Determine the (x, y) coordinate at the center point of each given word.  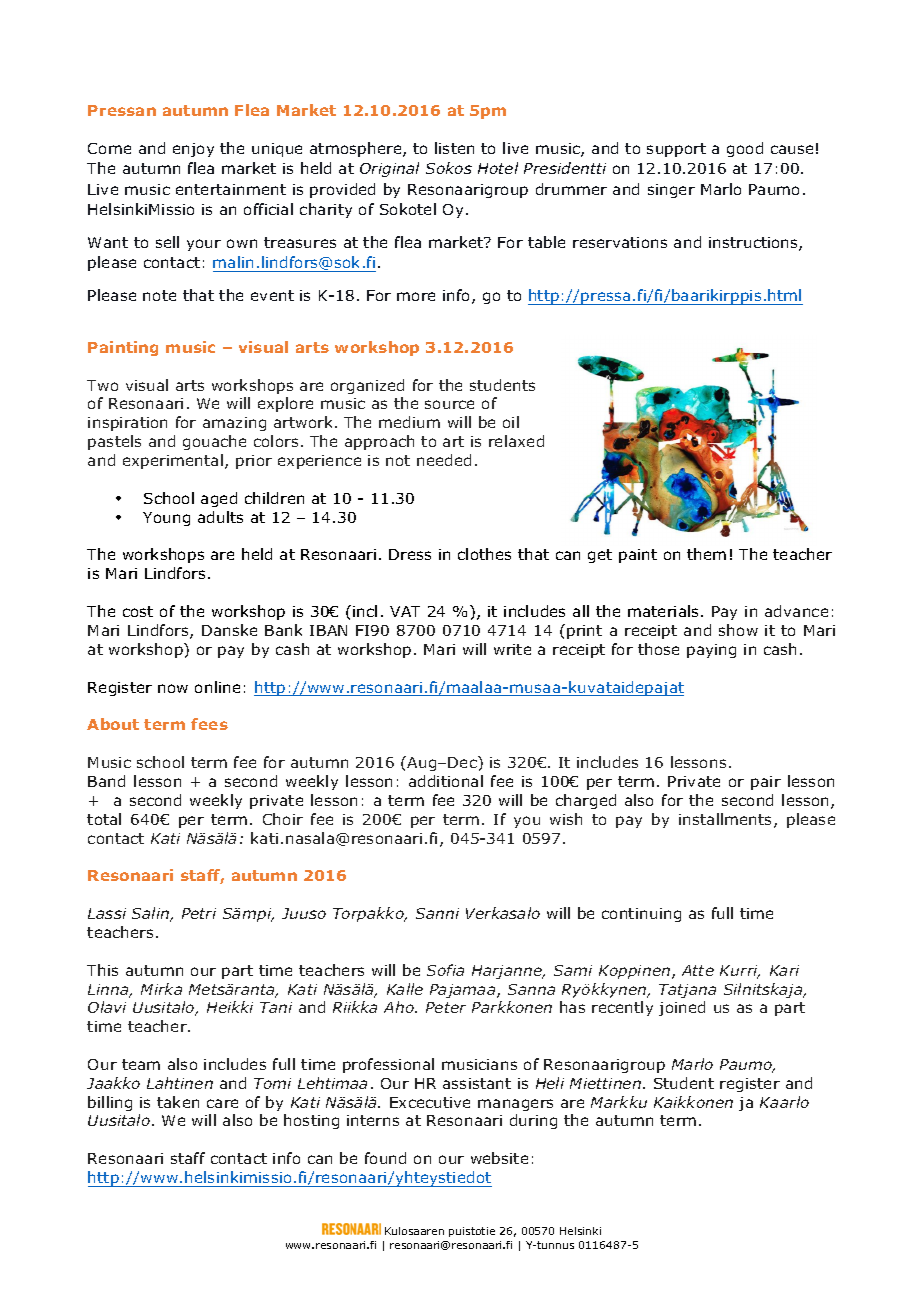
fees (209, 724)
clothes (484, 554)
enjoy (193, 150)
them (706, 554)
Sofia (445, 970)
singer (671, 191)
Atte (698, 970)
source (449, 404)
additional (446, 781)
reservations (620, 242)
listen (454, 148)
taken (178, 1102)
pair (766, 783)
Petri (199, 913)
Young (166, 519)
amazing (234, 424)
